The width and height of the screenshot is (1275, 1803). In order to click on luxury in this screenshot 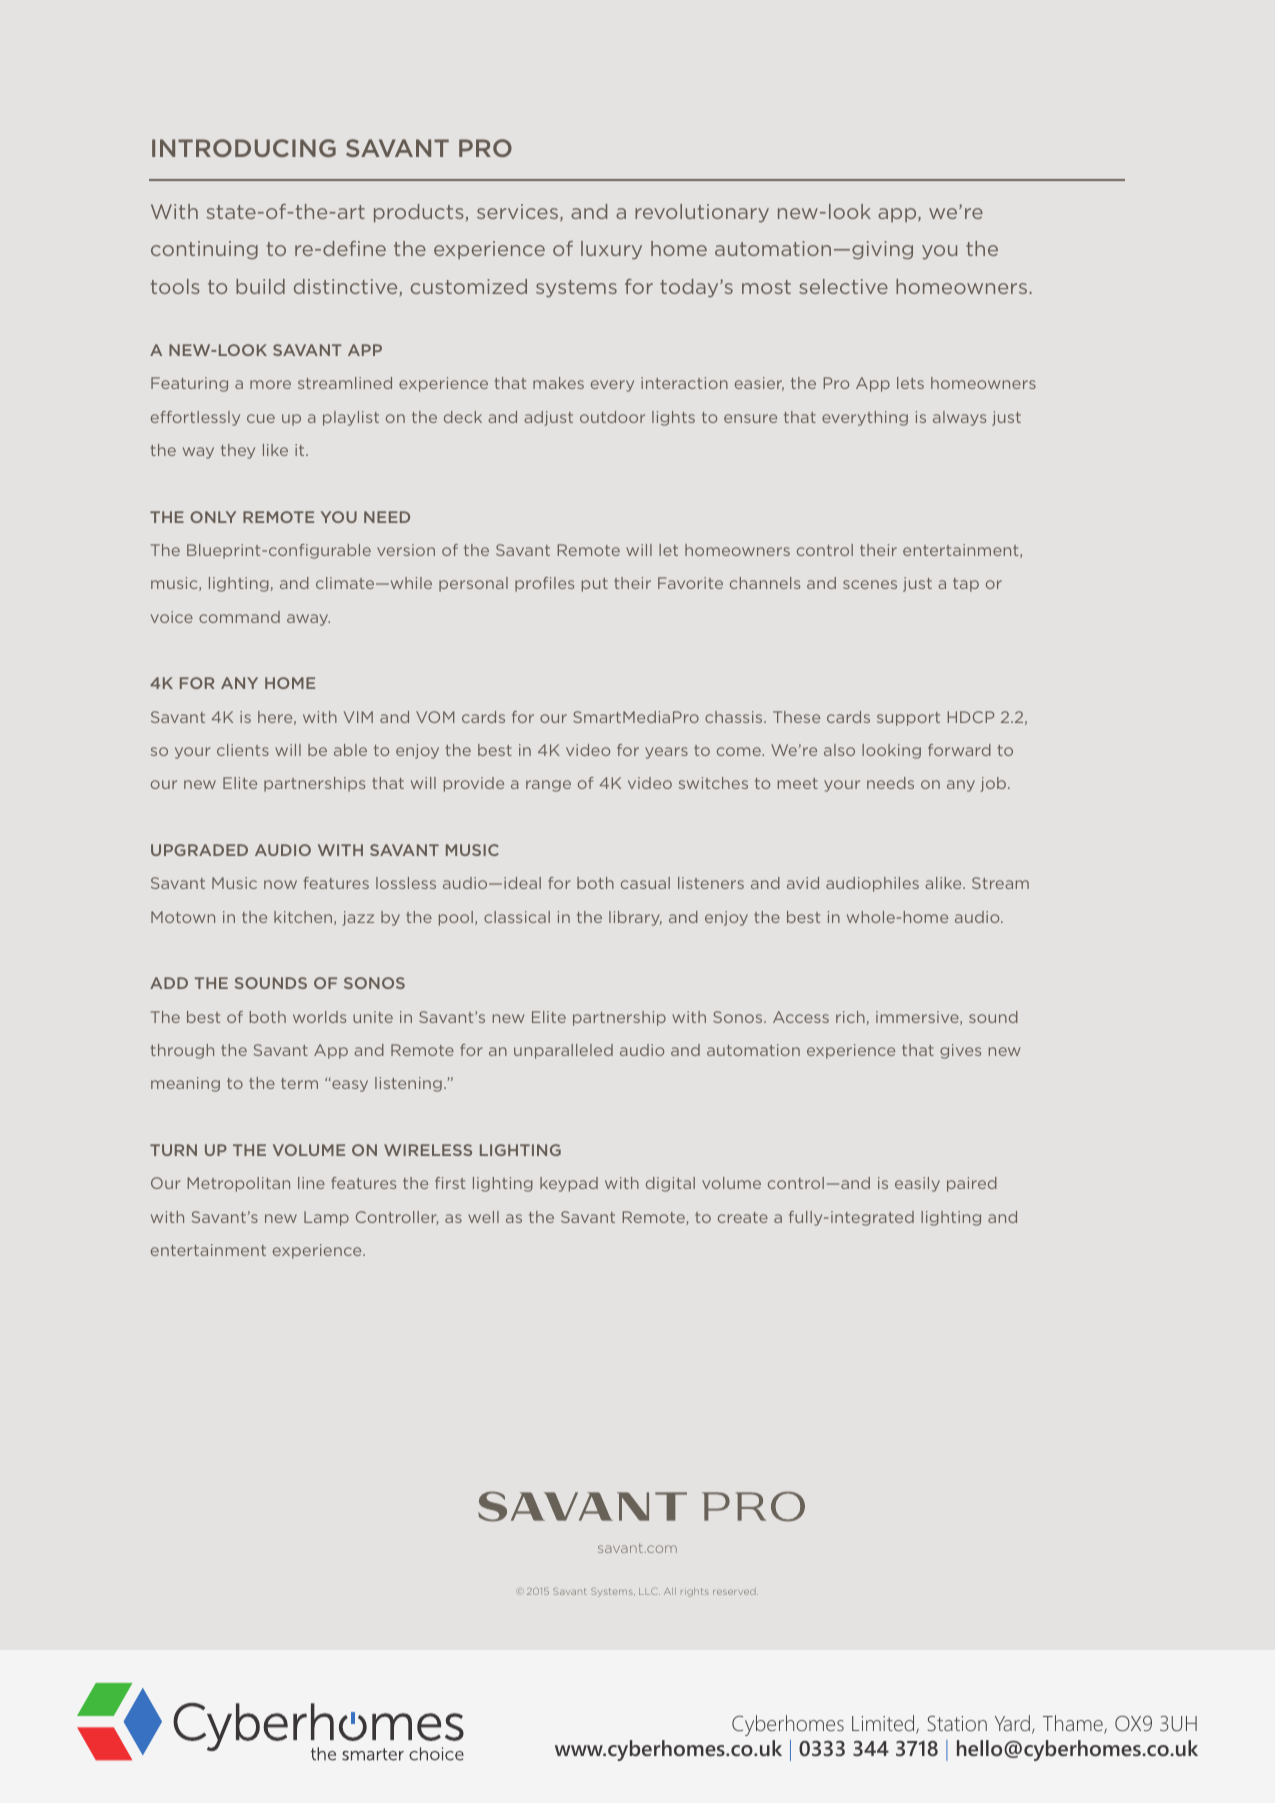, I will do `click(611, 250)`.
